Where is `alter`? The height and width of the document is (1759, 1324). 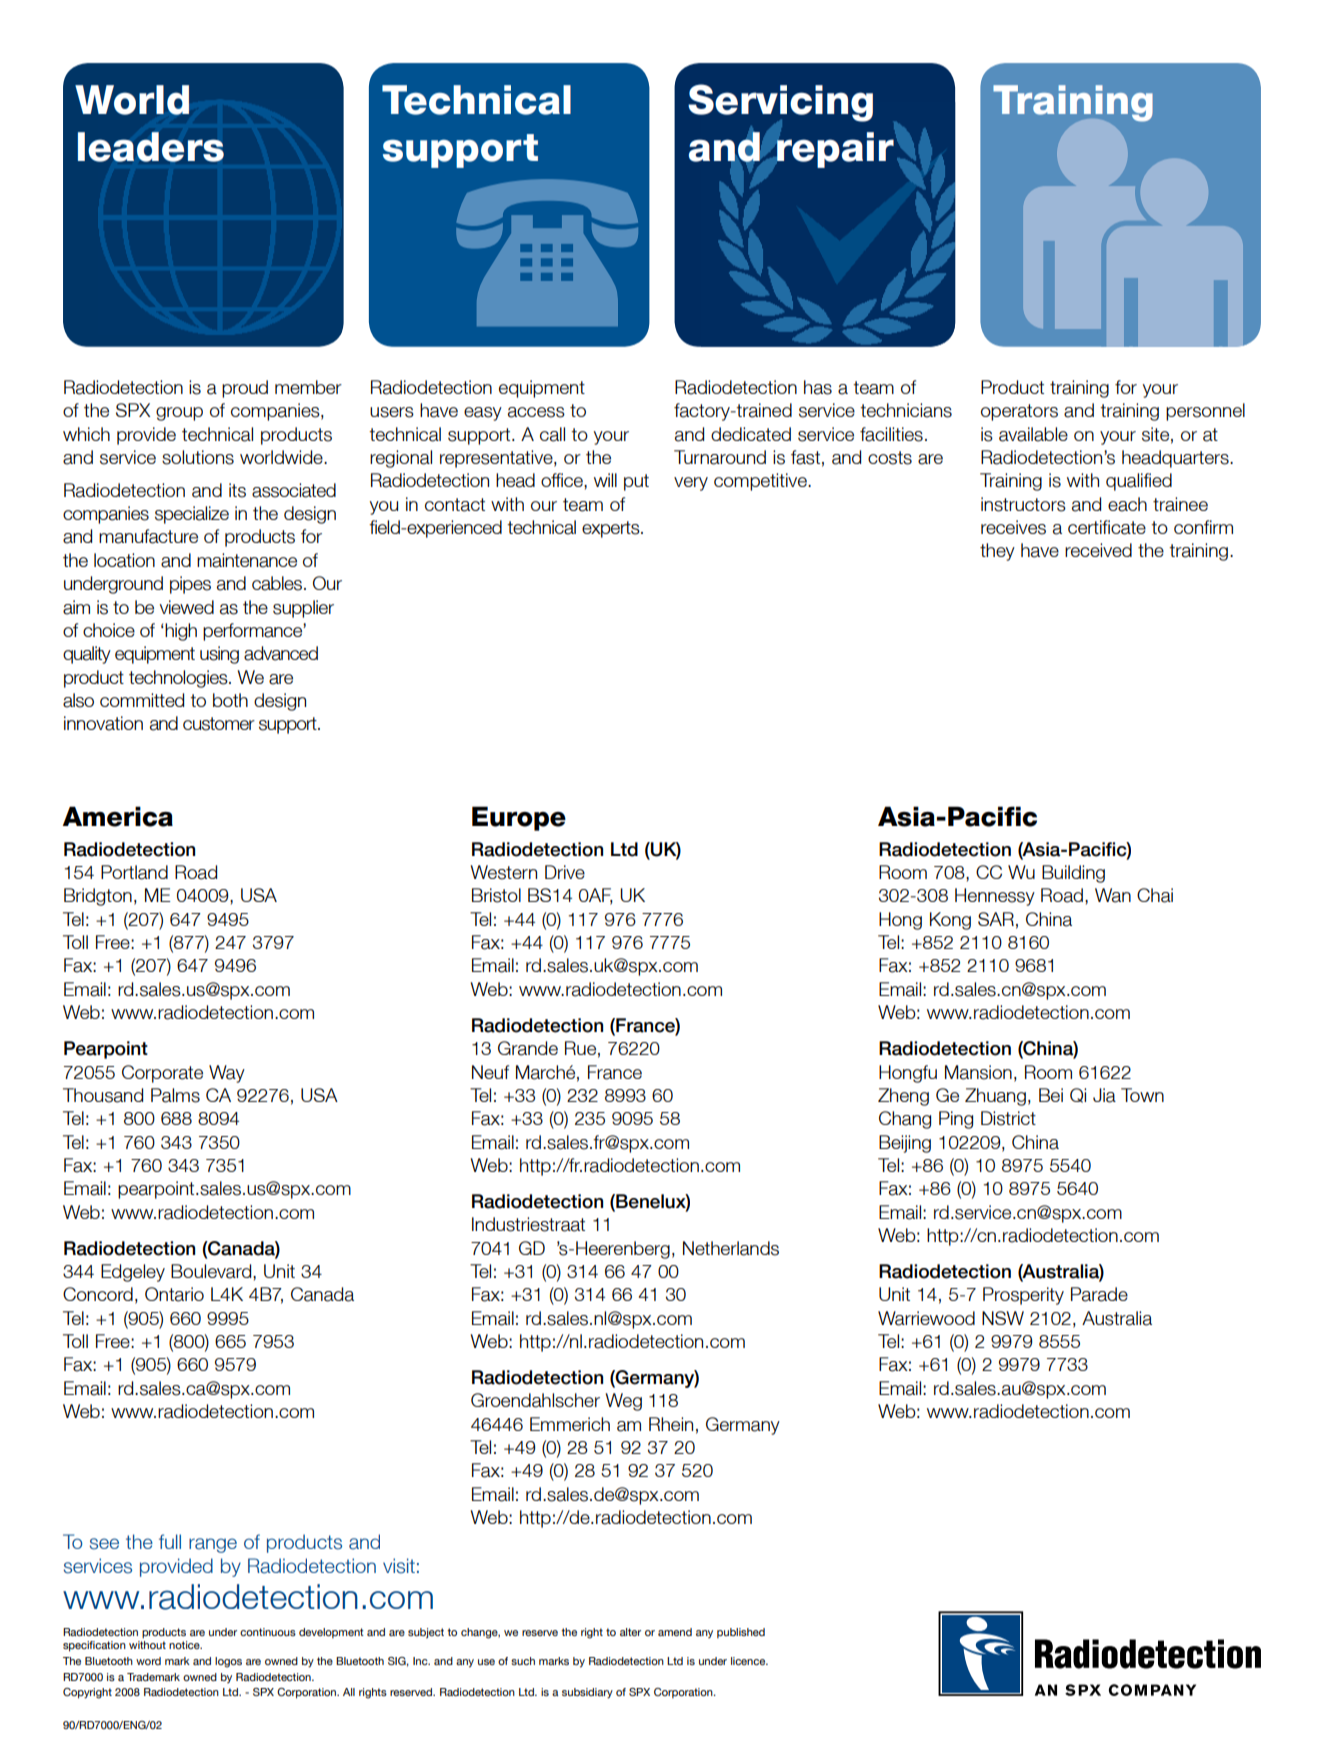
alter is located at coordinates (630, 1632).
